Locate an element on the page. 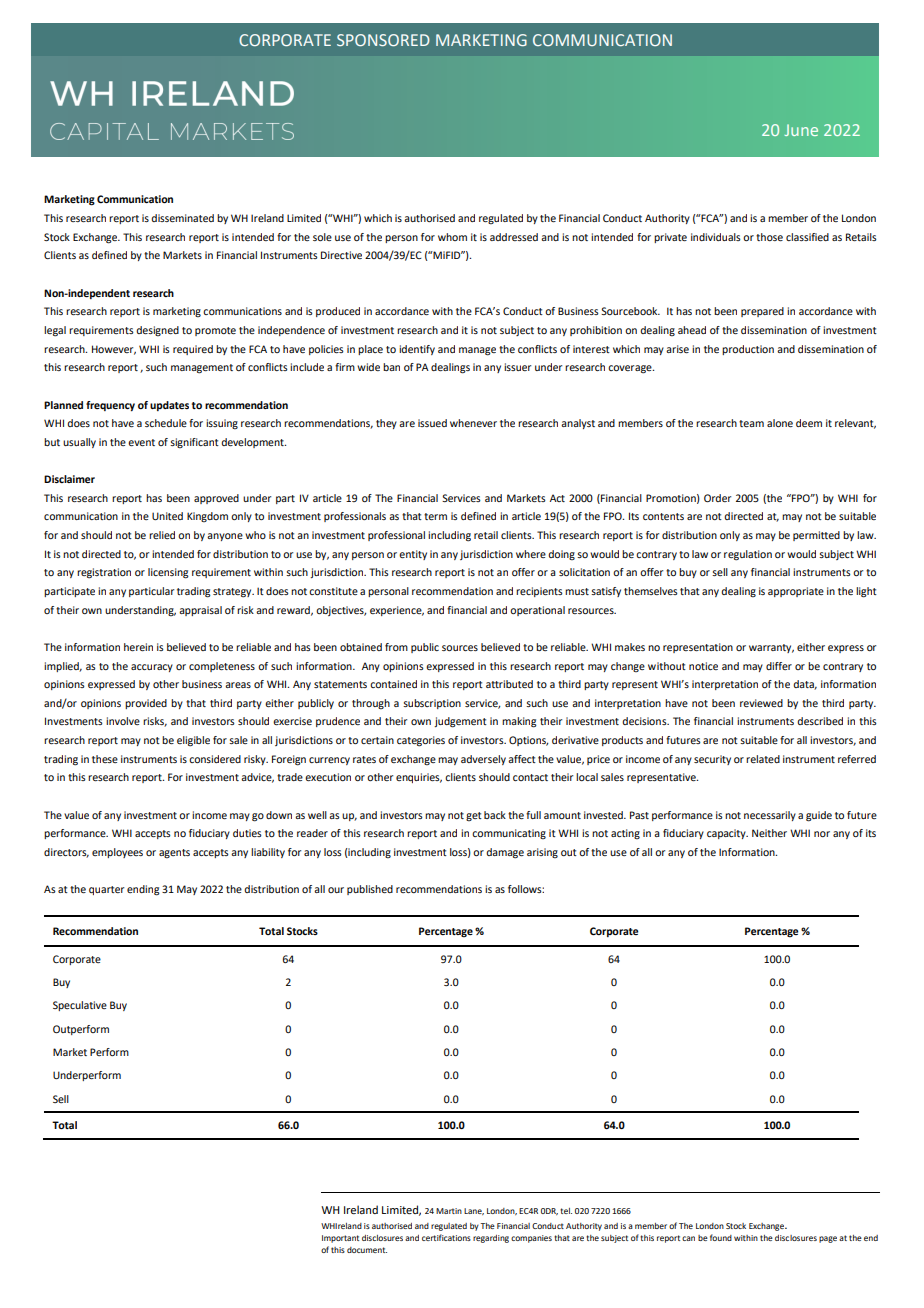 The image size is (924, 1308). Martin is located at coordinates (449, 1211).
